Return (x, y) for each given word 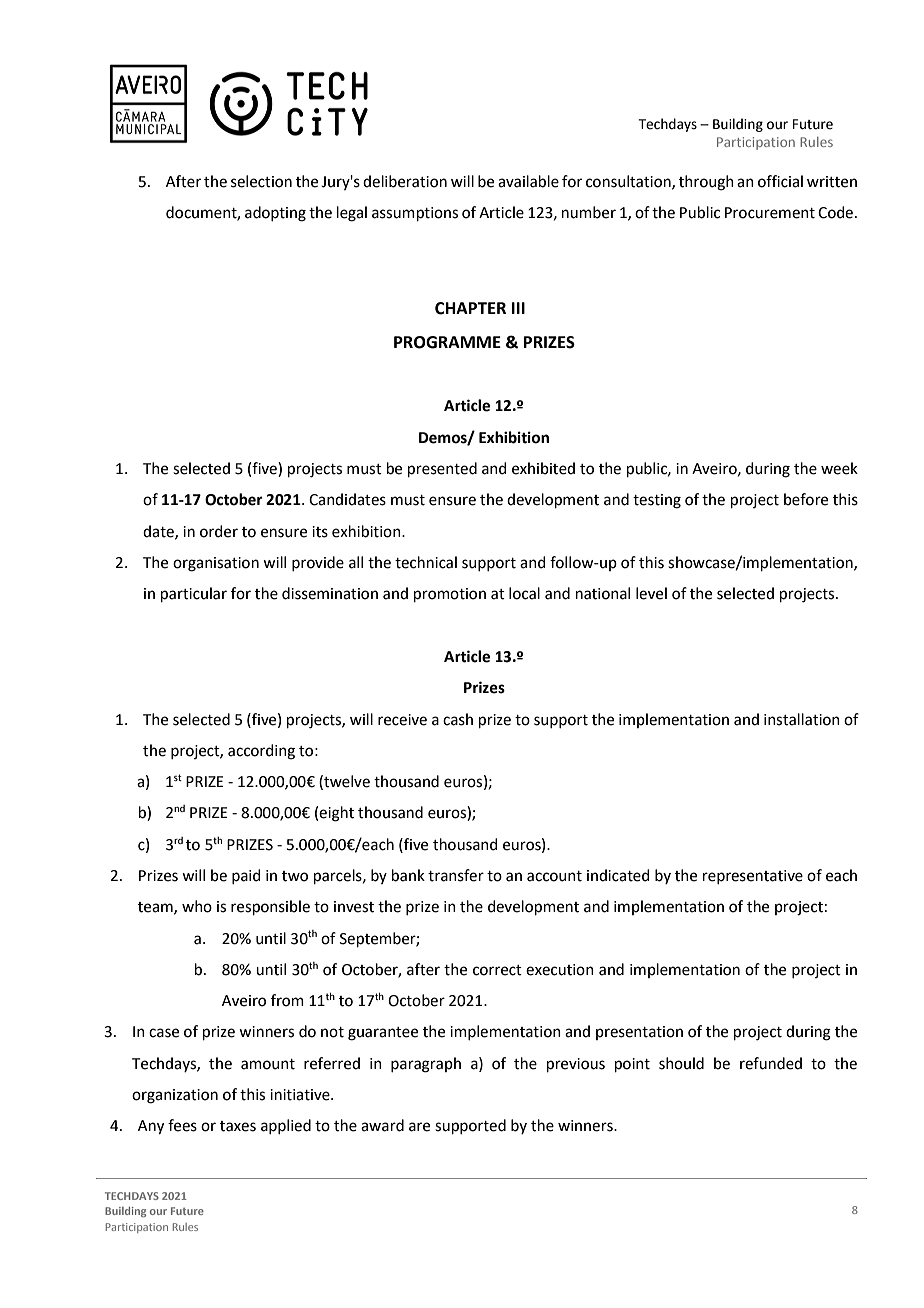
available (528, 181)
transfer (456, 875)
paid (246, 876)
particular (194, 594)
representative (753, 877)
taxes (238, 1126)
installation (802, 719)
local (524, 593)
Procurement (770, 213)
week (839, 468)
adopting (275, 214)
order (219, 531)
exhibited (543, 468)
